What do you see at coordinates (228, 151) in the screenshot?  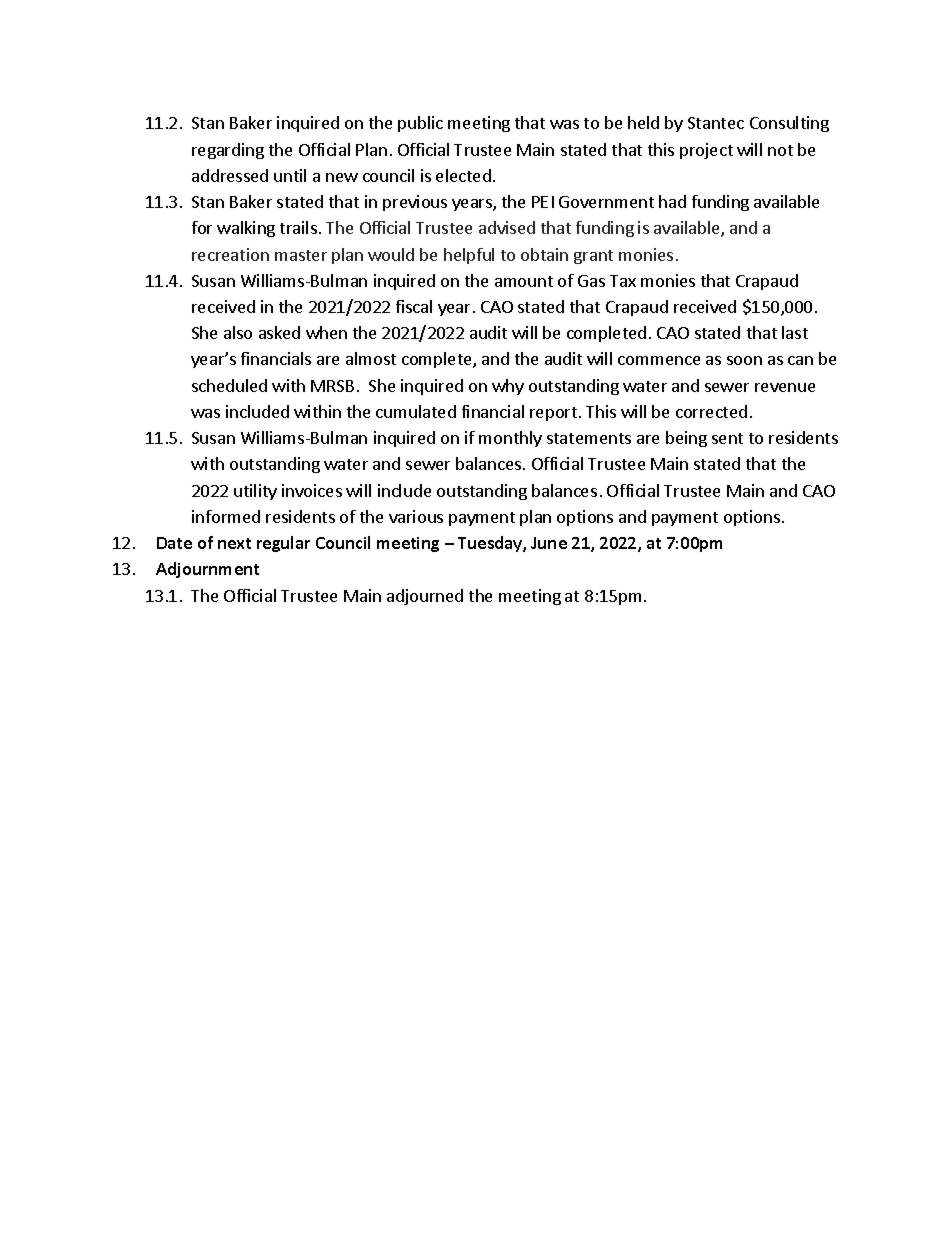 I see `regarding` at bounding box center [228, 151].
